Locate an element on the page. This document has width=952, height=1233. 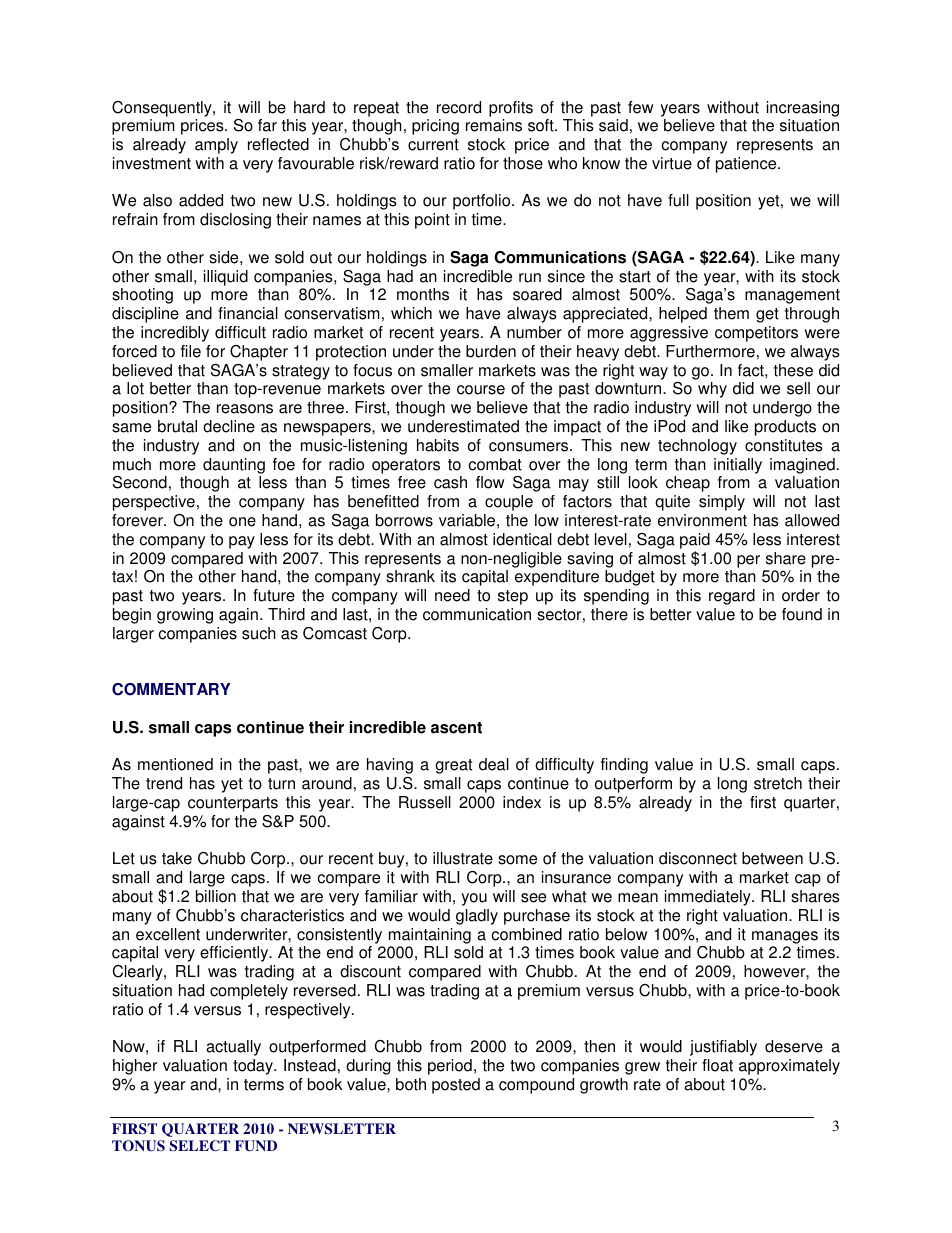
stretch is located at coordinates (778, 783).
